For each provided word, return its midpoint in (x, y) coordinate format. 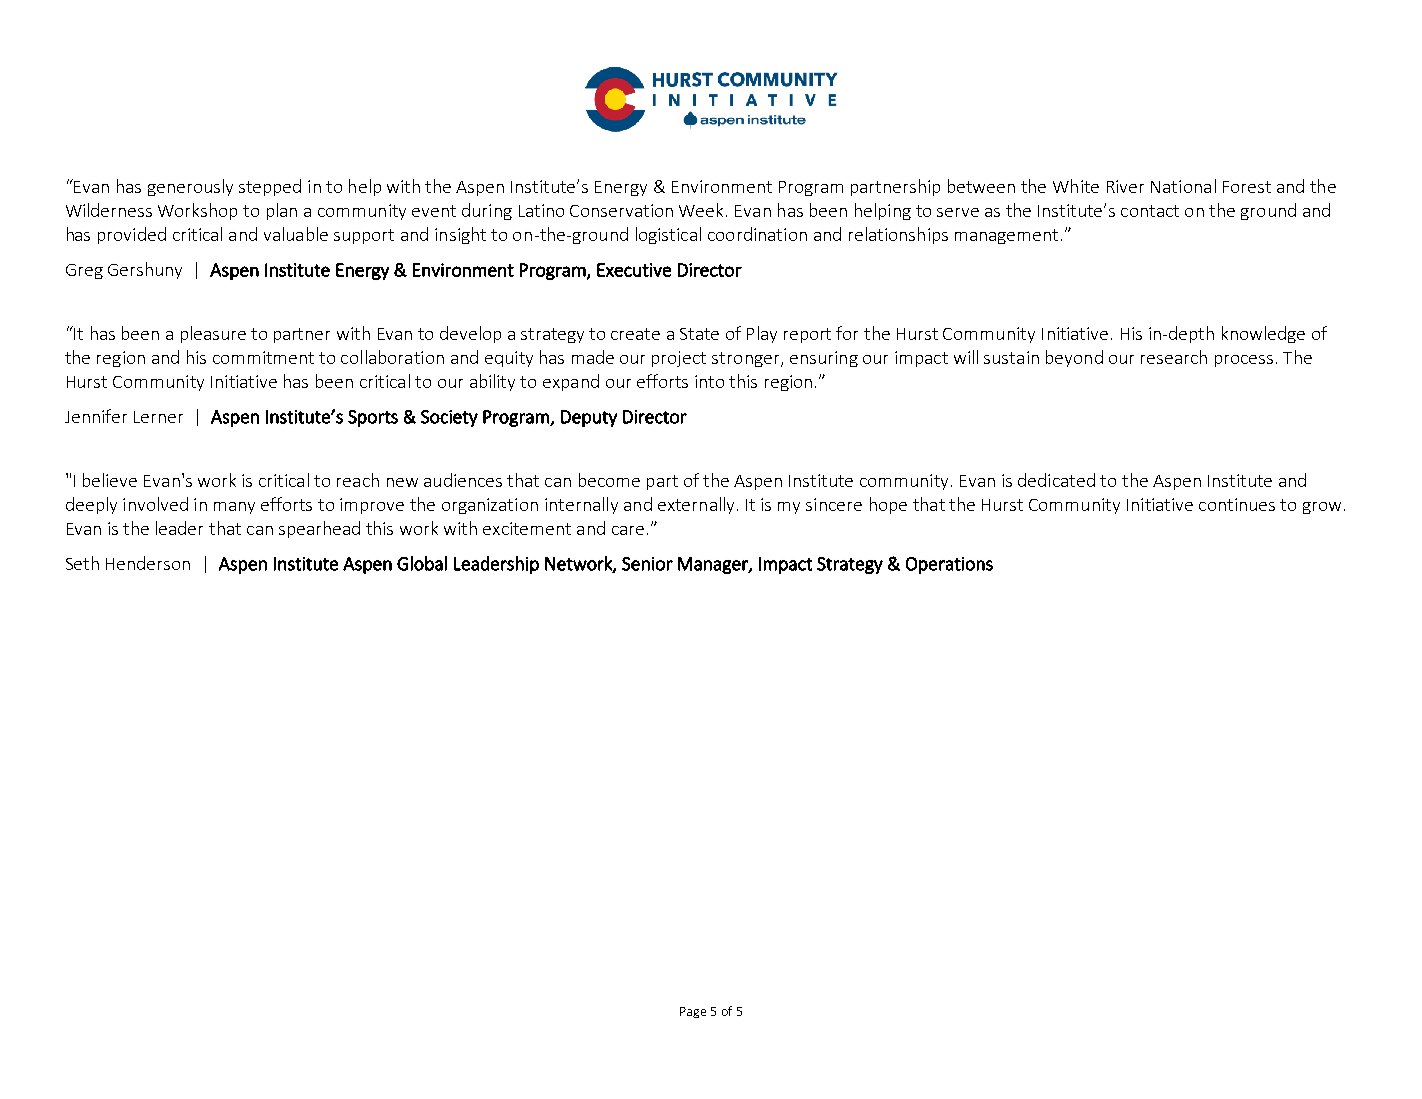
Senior (647, 564)
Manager (714, 565)
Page (693, 1012)
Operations (949, 565)
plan (282, 211)
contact (1150, 211)
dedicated (1056, 480)
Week (703, 210)
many (234, 508)
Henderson (148, 563)
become (609, 480)
